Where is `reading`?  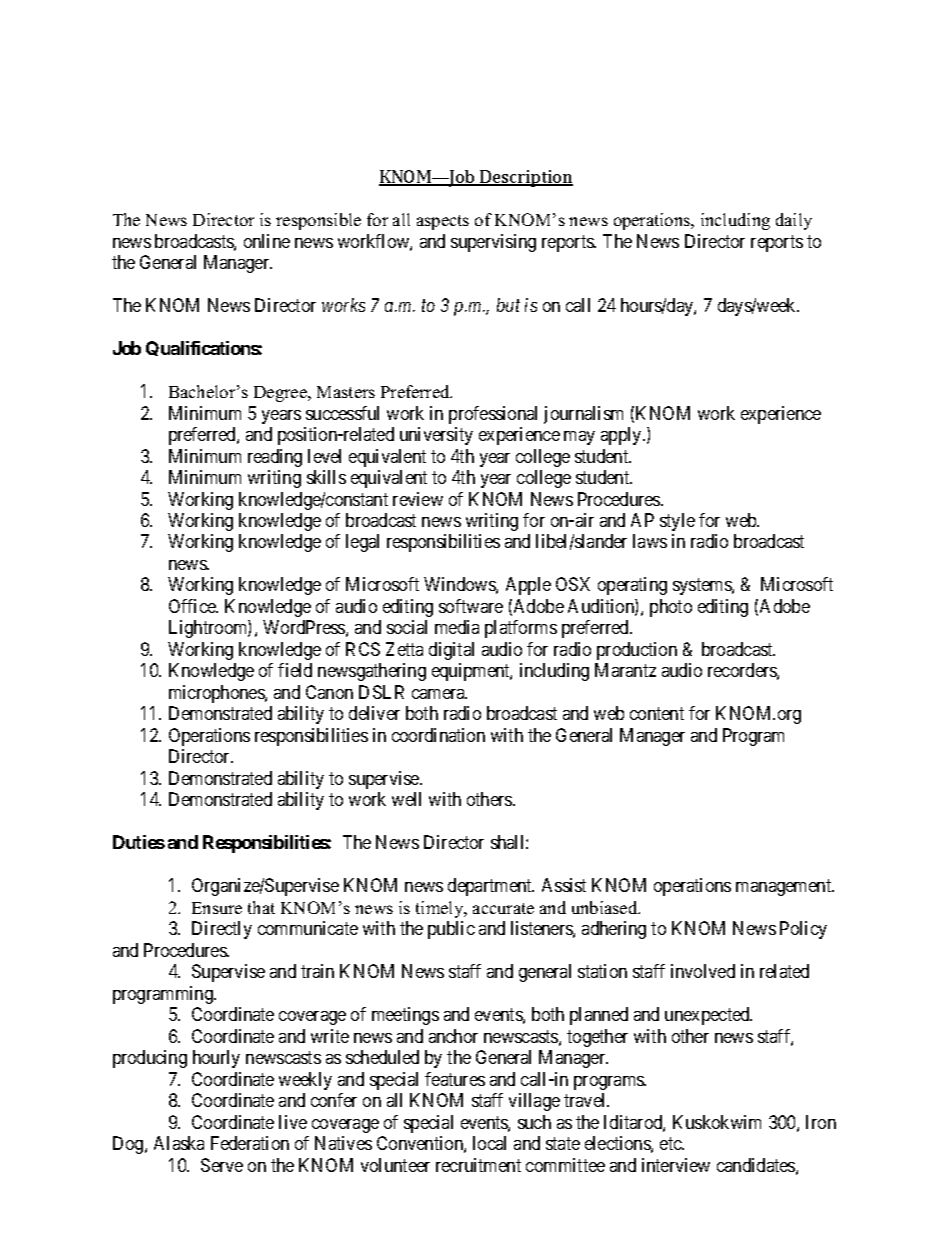
reading is located at coordinates (275, 458).
